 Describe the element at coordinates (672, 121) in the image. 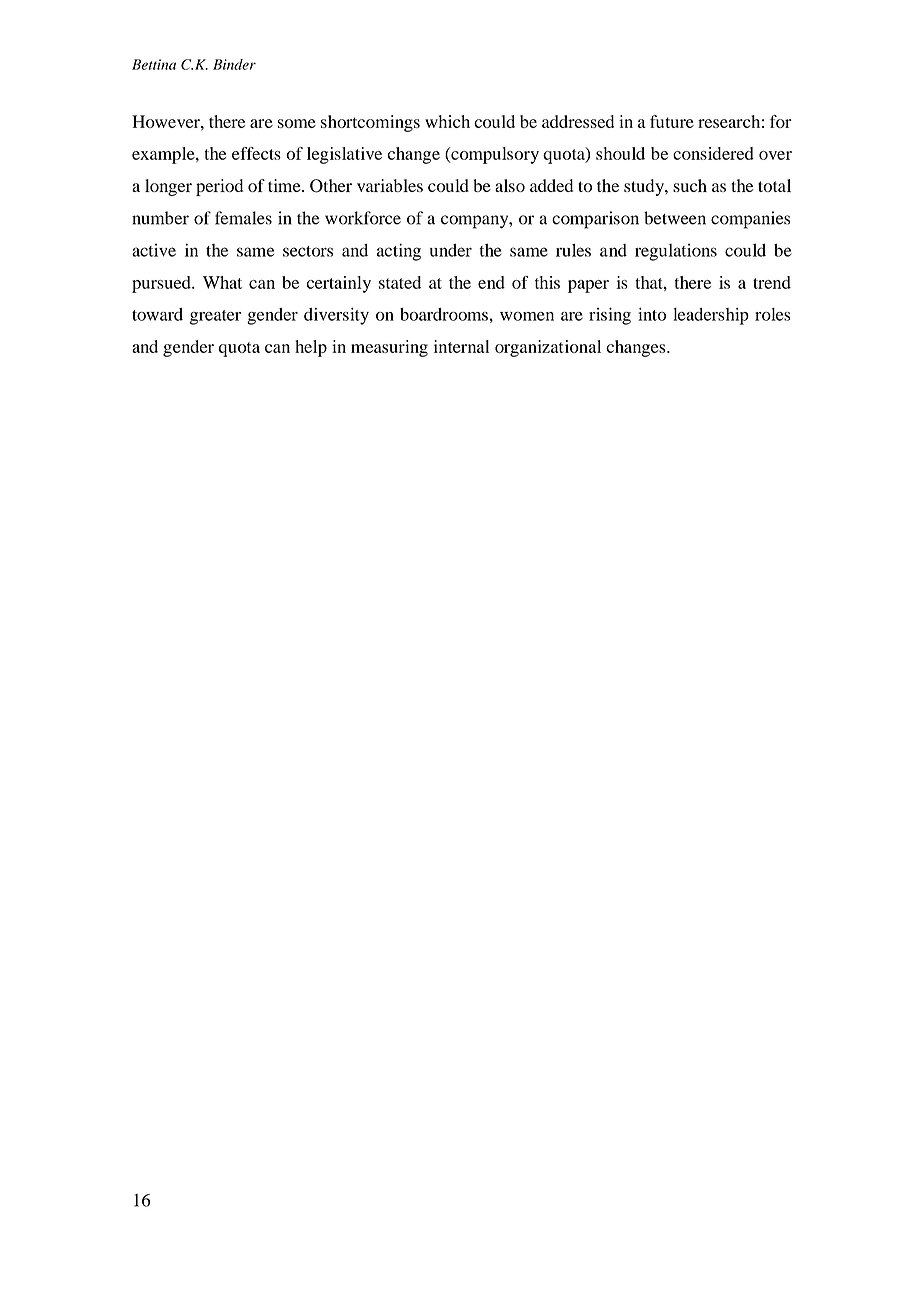

I see `future` at that location.
